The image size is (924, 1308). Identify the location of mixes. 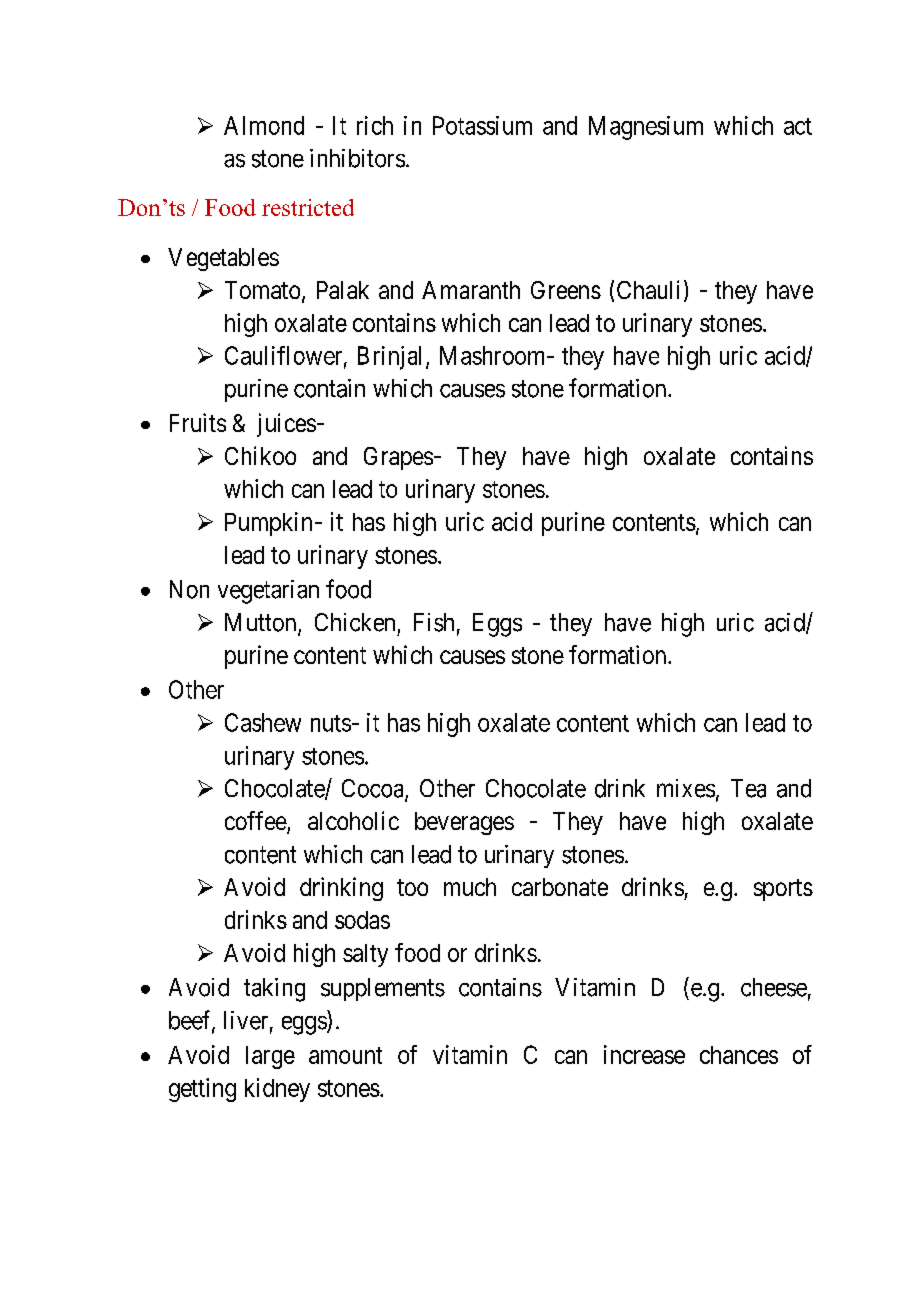
(686, 788).
